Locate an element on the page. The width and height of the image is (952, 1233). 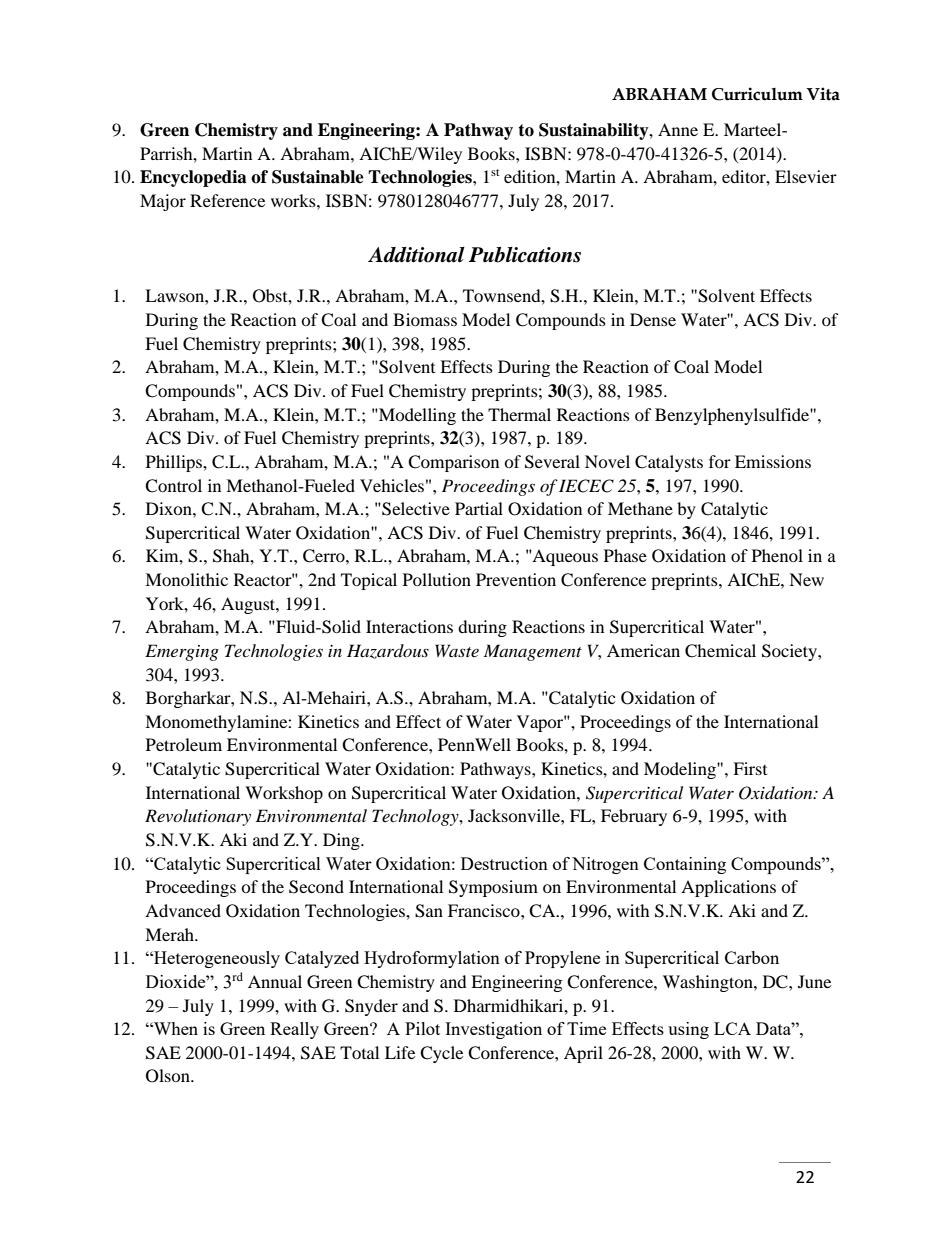
Management is located at coordinates (533, 652).
